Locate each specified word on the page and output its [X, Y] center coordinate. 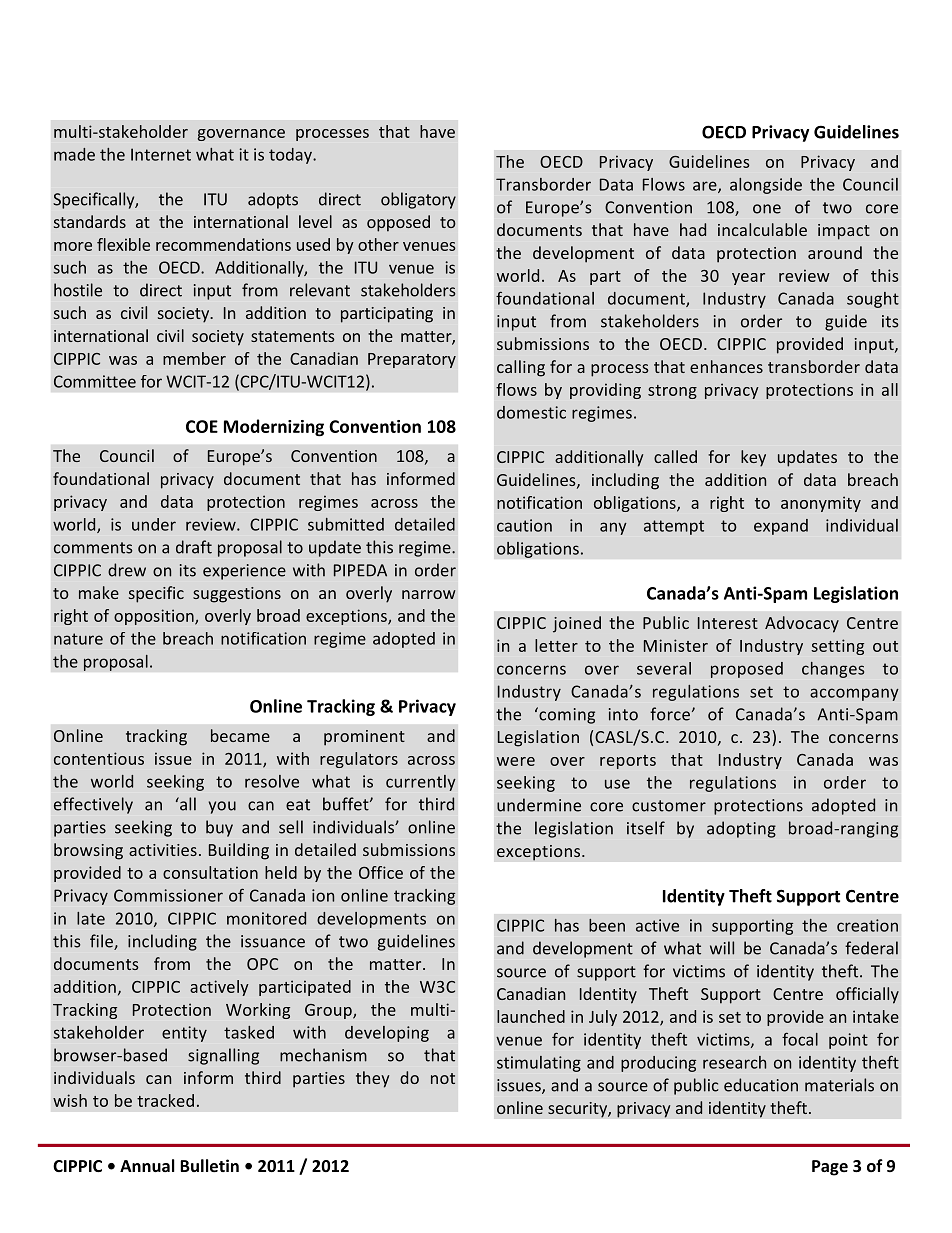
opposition [155, 617]
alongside [766, 186]
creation [867, 925]
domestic [531, 412]
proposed [747, 670]
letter [556, 645]
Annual [147, 1165]
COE [202, 426]
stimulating [539, 1064]
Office [381, 872]
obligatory [418, 200]
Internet [161, 154]
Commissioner [168, 895]
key [753, 458]
